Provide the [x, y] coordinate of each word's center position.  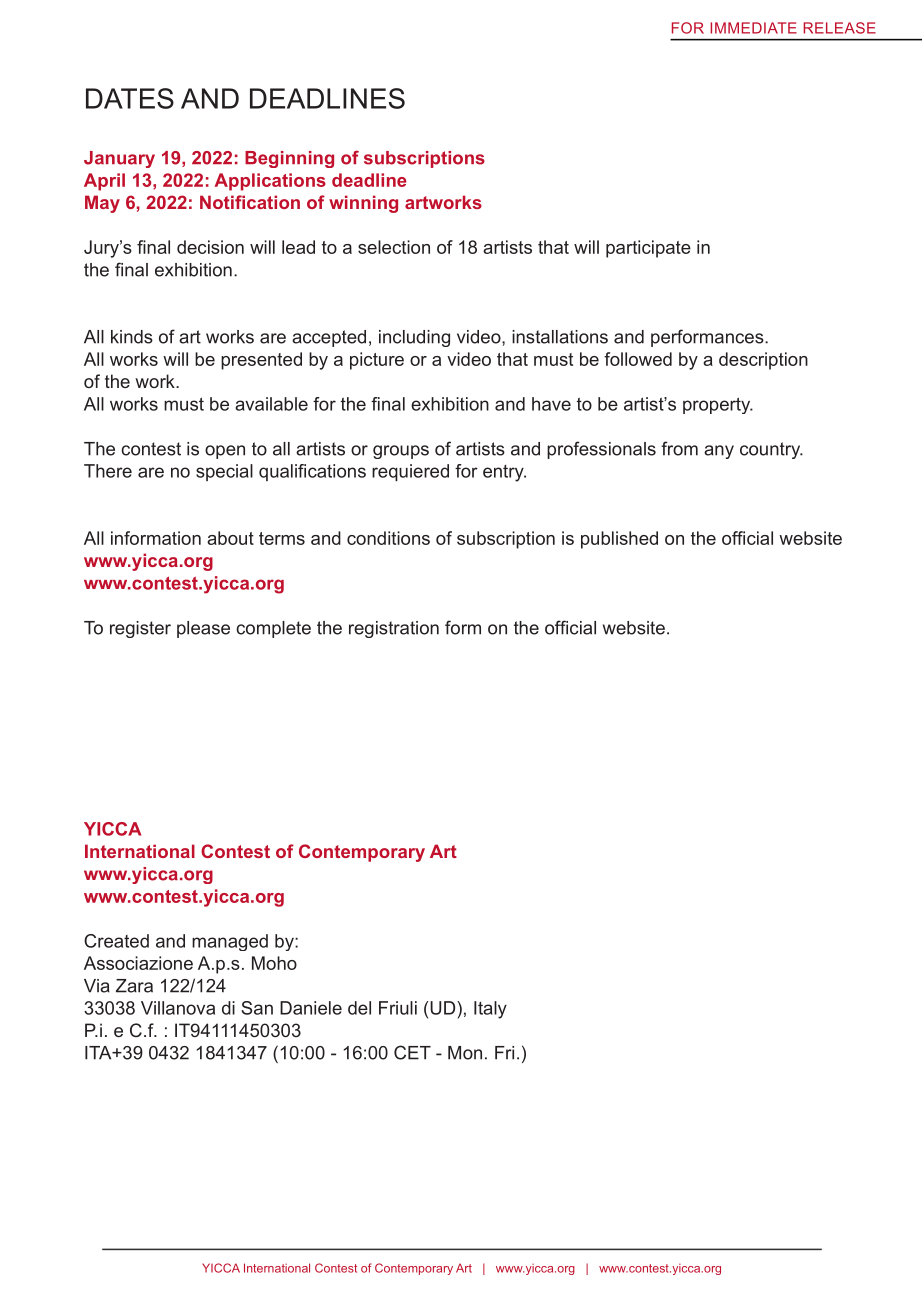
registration [394, 629]
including [414, 338]
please [203, 629]
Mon [465, 1053]
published [619, 540]
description [763, 361]
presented [261, 361]
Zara [134, 986]
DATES [130, 98]
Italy [490, 1010]
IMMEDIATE [753, 28]
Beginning [289, 159]
